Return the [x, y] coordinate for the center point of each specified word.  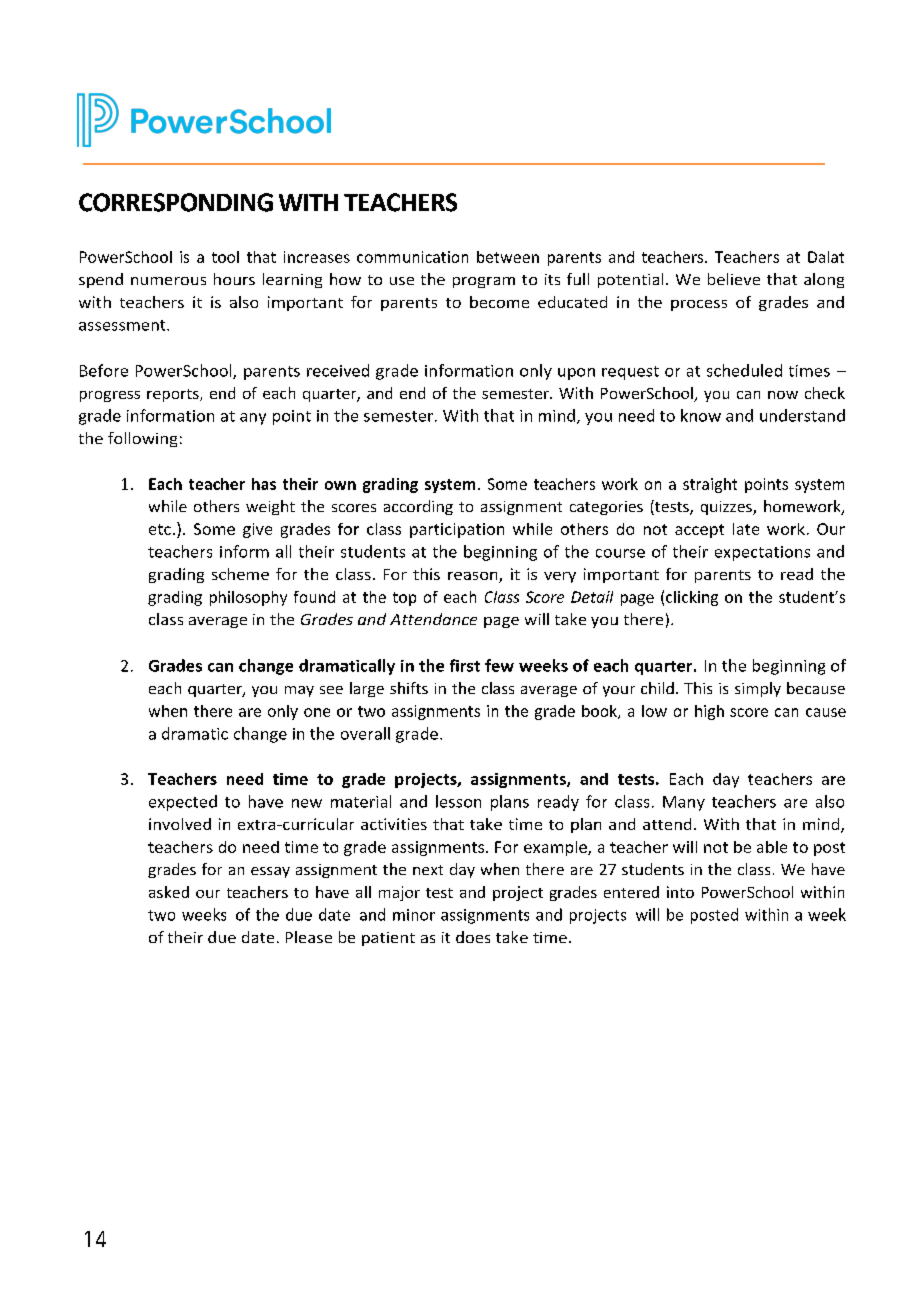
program [484, 282]
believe [734, 279]
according [418, 507]
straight [710, 485]
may [299, 691]
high [709, 712]
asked [169, 892]
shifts [409, 688]
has [264, 484]
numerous [168, 281]
